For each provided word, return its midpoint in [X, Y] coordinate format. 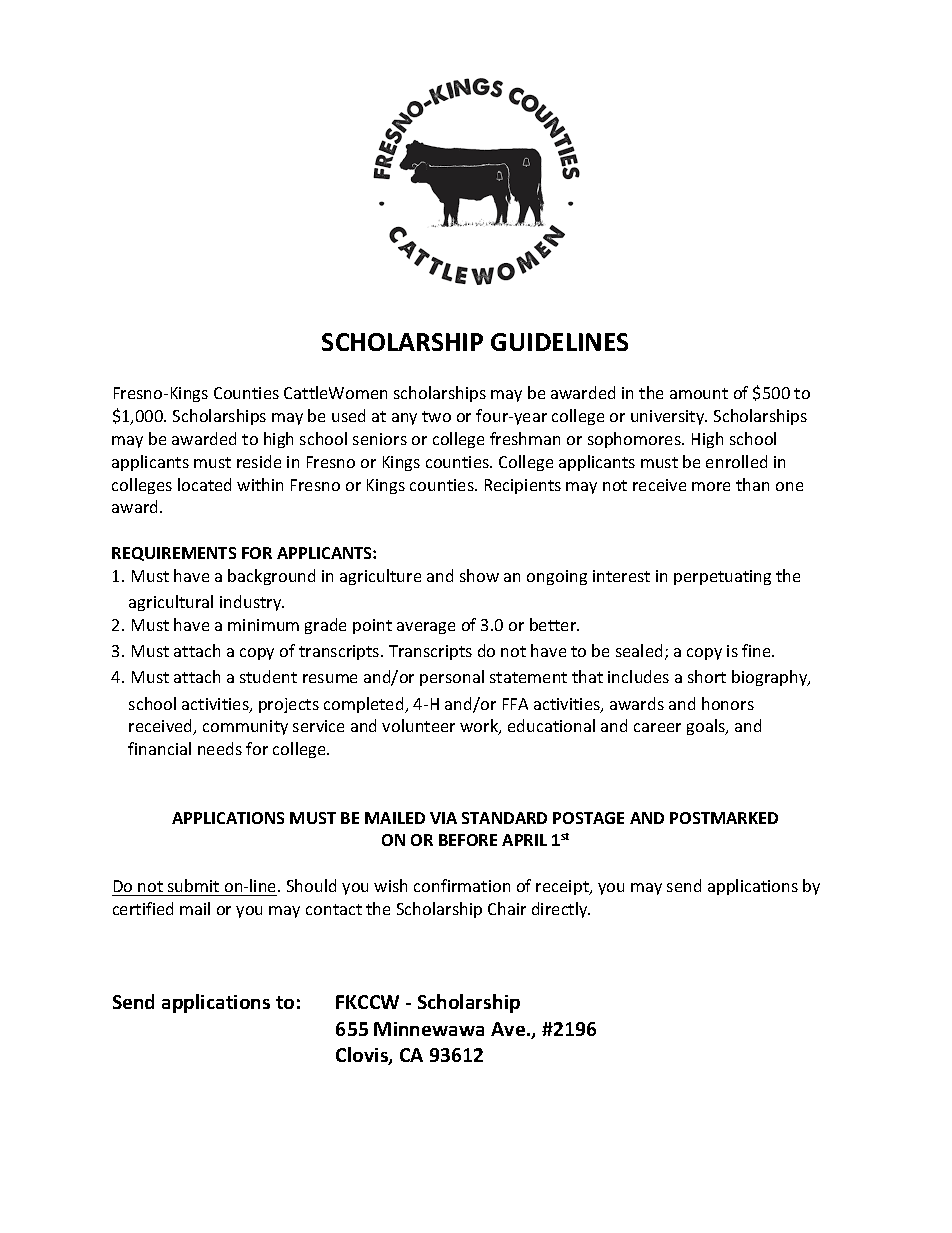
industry [252, 603]
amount [699, 393]
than [752, 484]
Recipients [523, 486]
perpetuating [722, 577]
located [204, 484]
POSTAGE [588, 818]
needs [220, 748]
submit [193, 885]
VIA [443, 818]
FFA [515, 704]
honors [728, 703]
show [479, 575]
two [436, 416]
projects [289, 705]
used [348, 415]
